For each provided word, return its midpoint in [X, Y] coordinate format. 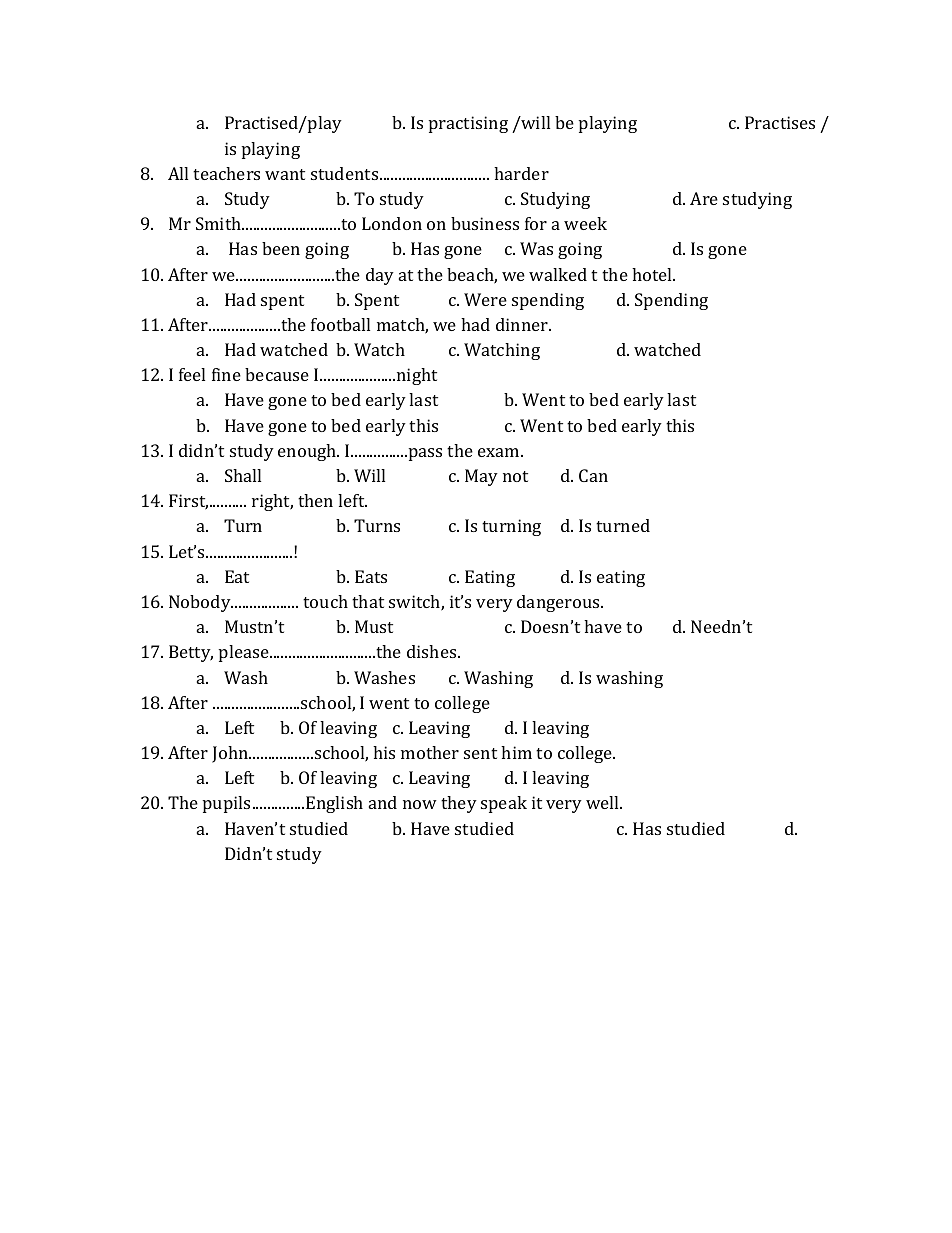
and [383, 802]
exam [500, 452]
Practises [780, 122]
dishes [433, 651]
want [285, 174]
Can [593, 475]
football [340, 324]
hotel [653, 274]
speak [504, 804]
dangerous [559, 603]
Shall [243, 475]
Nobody [201, 603]
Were [485, 299]
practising [468, 124]
